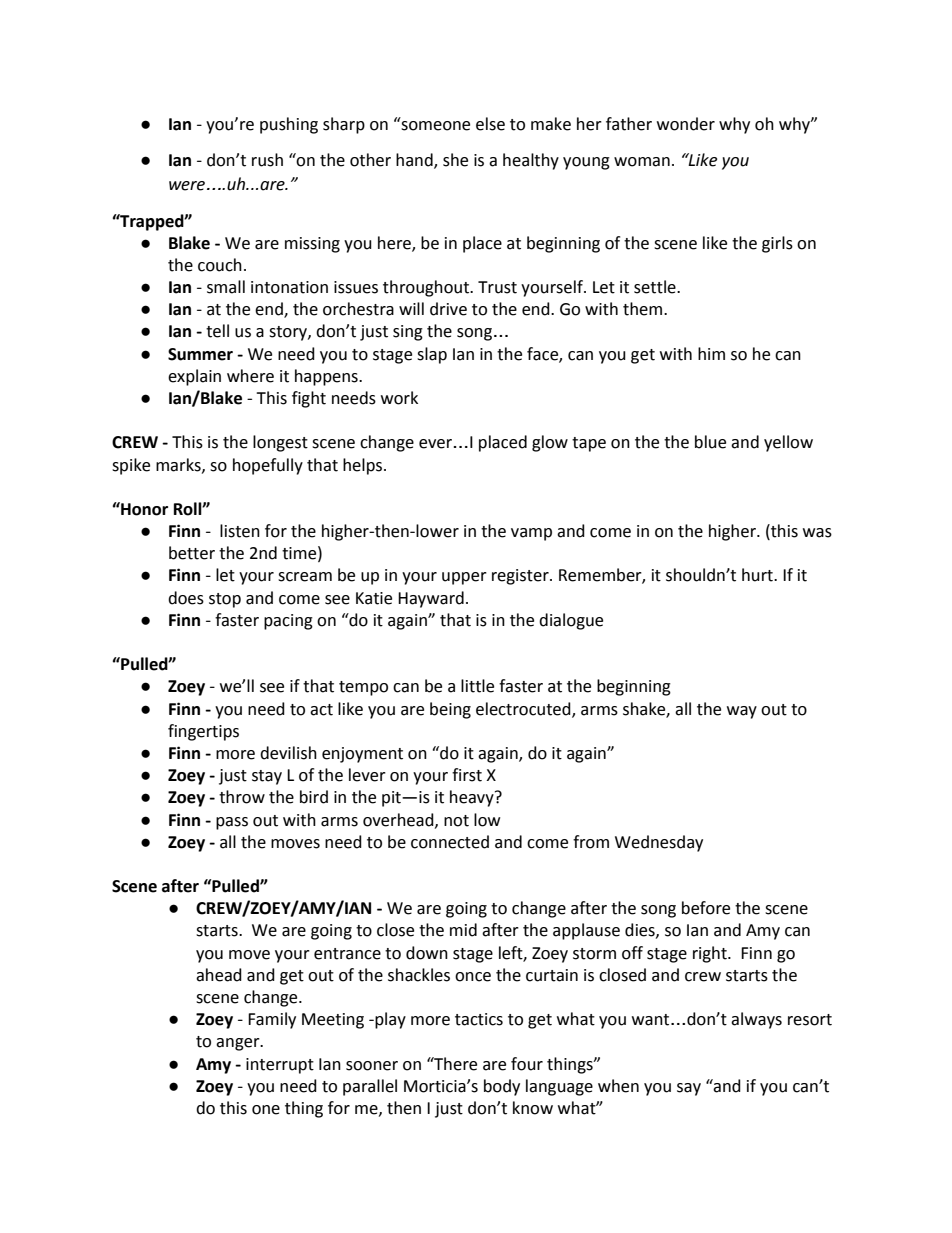 The height and width of the document is (1233, 952). What do you see at coordinates (225, 600) in the document?
I see `stop` at bounding box center [225, 600].
